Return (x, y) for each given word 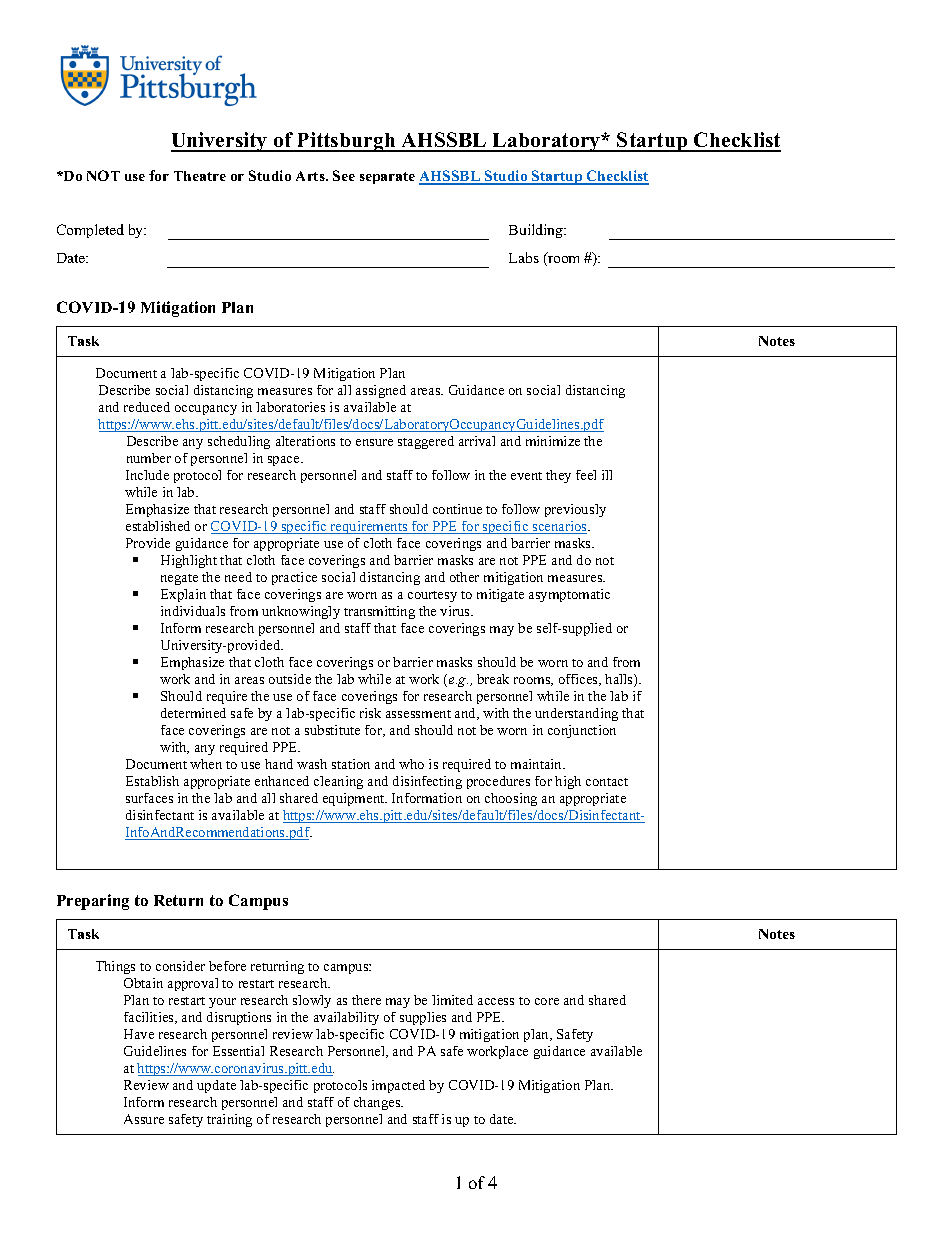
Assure (144, 1119)
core (547, 1001)
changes (378, 1103)
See (344, 175)
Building (537, 231)
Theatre (200, 176)
